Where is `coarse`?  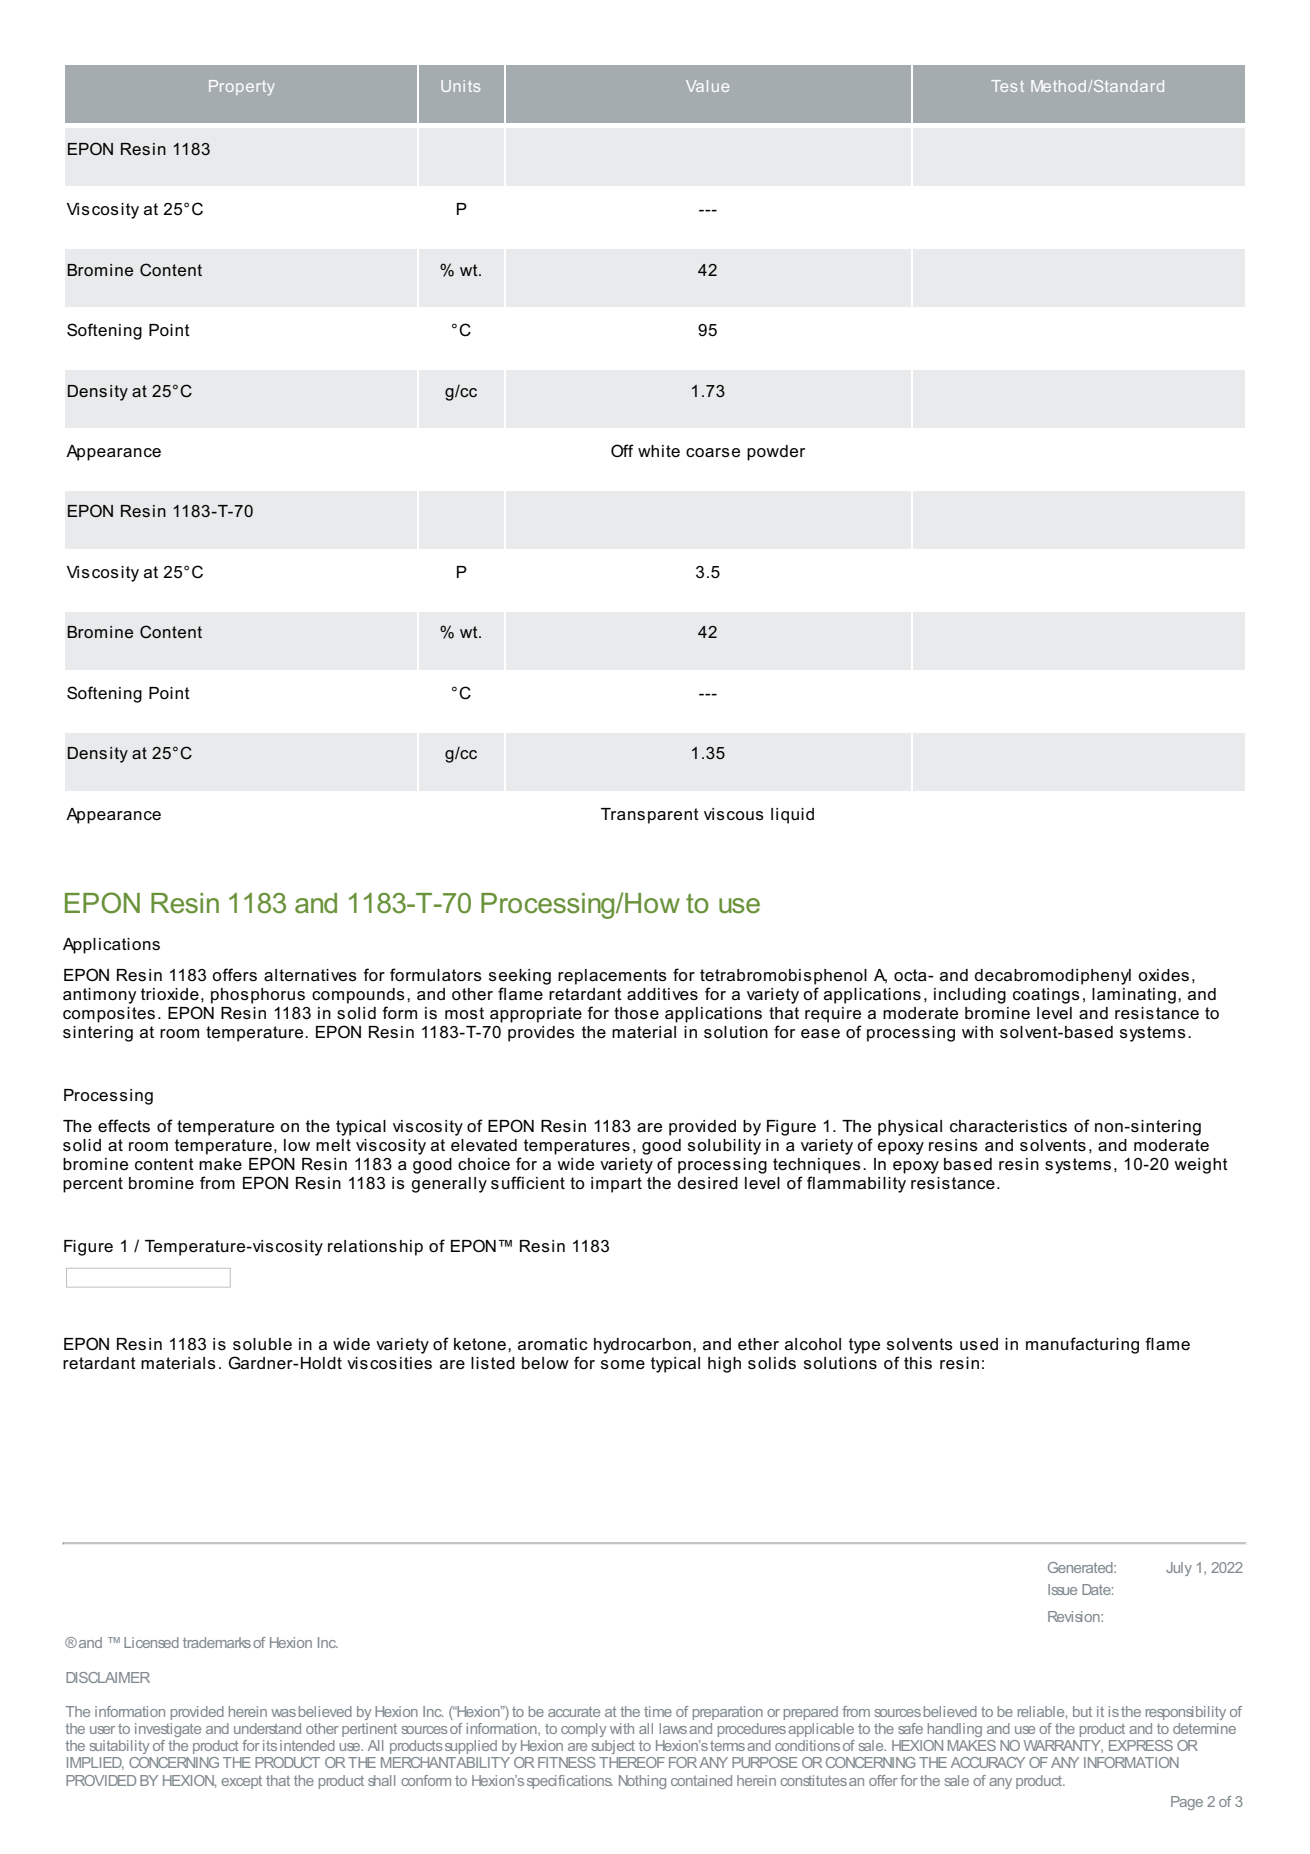
coarse is located at coordinates (713, 452).
